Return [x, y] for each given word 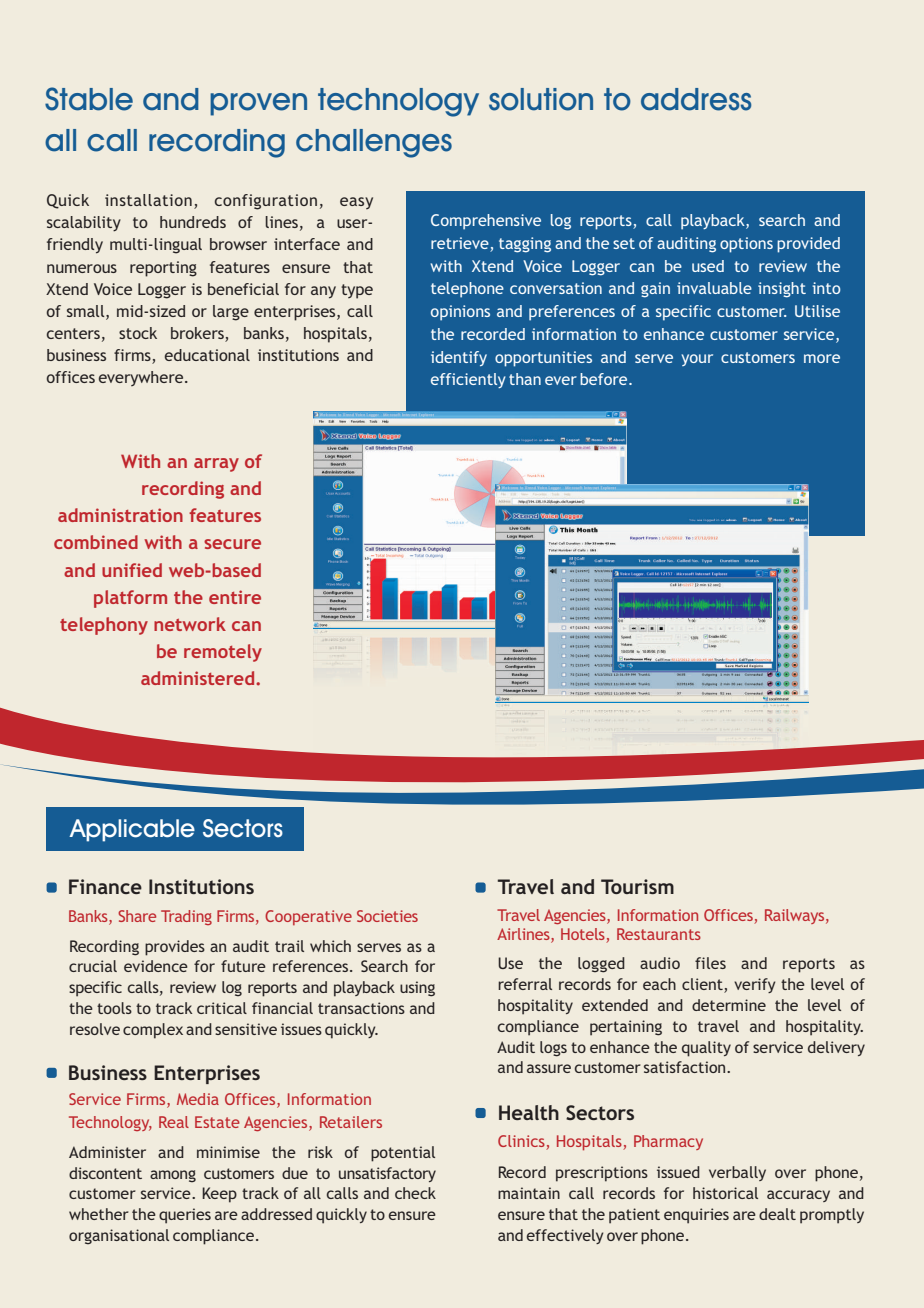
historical [725, 1193]
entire [235, 597]
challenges [374, 143]
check [415, 1193]
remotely [223, 653]
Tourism [637, 886]
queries [185, 1216]
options [746, 245]
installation [148, 200]
